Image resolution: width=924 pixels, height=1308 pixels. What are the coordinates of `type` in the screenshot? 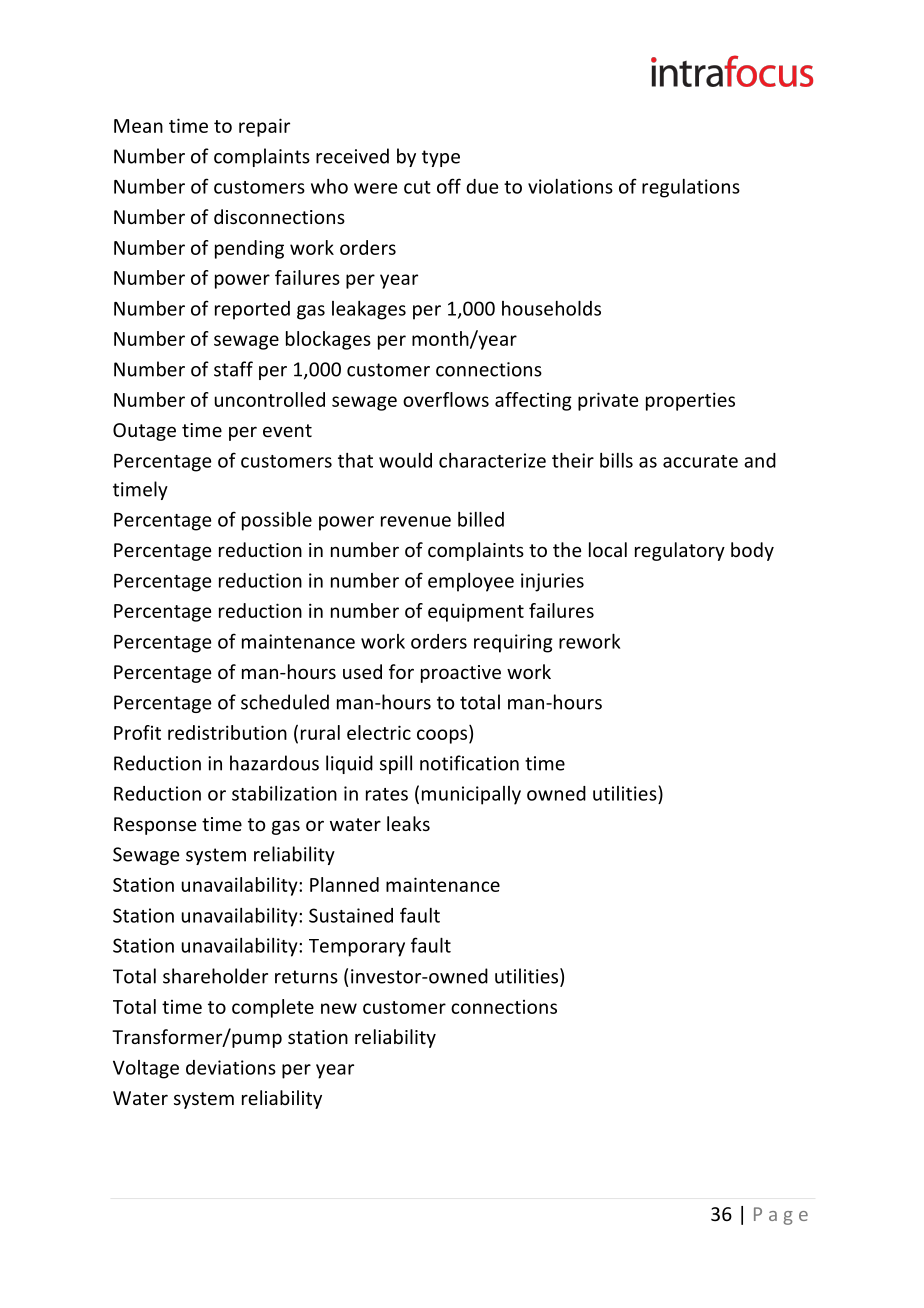 It's located at (441, 158).
